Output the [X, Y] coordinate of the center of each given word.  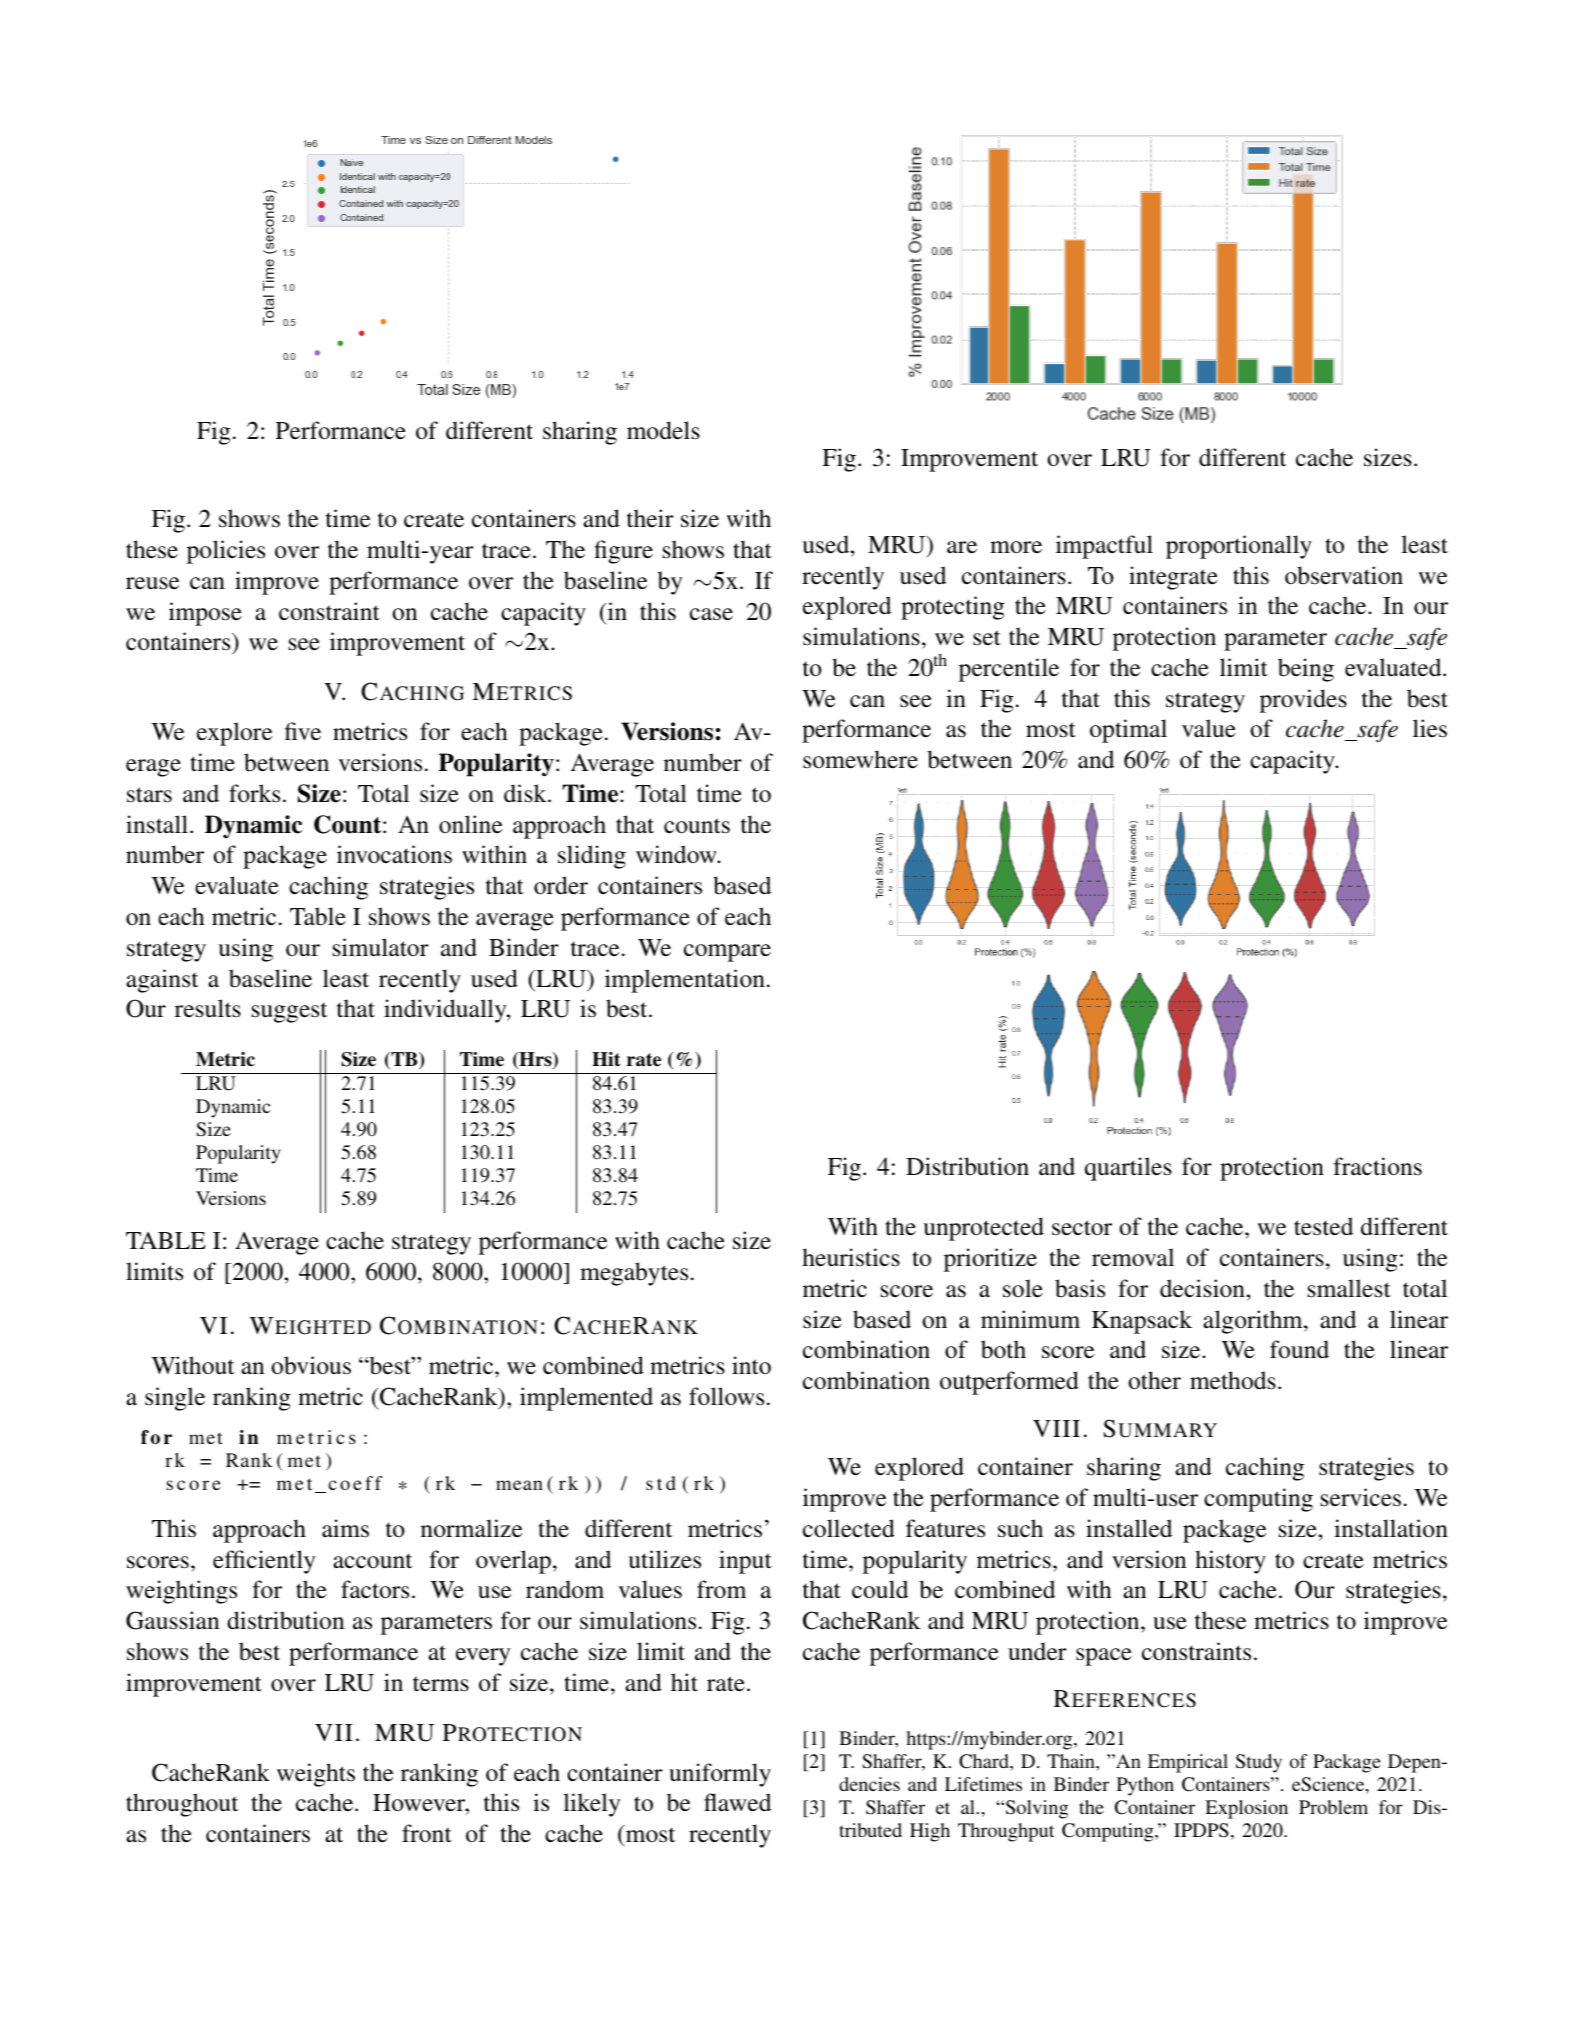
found [1299, 1349]
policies [226, 552]
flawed [737, 1802]
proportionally [1239, 547]
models [663, 430]
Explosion [1246, 1809]
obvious [311, 1365]
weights [316, 1775]
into [751, 1365]
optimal [1128, 731]
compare [727, 953]
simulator [381, 947]
